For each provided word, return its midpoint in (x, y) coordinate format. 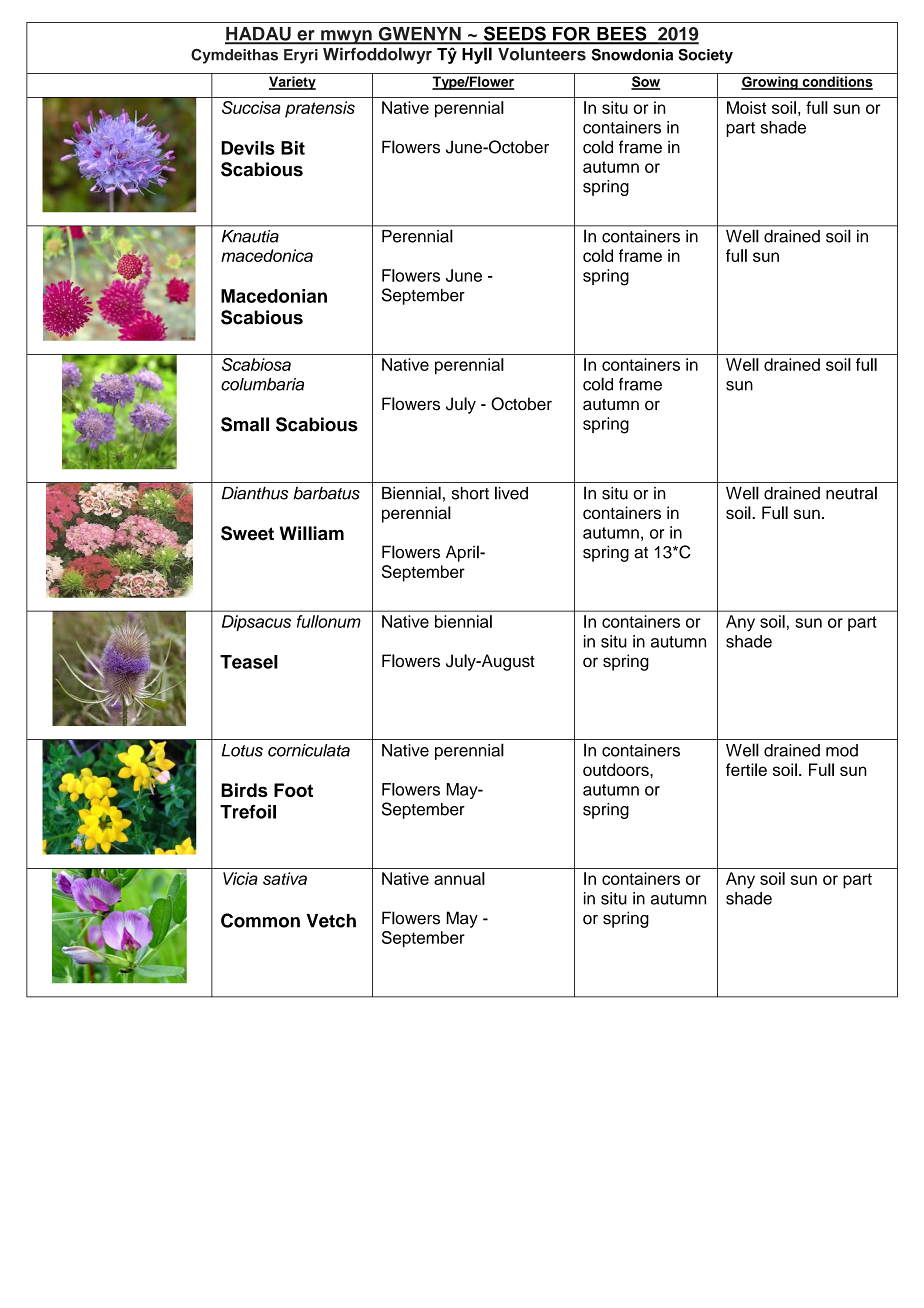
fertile (746, 769)
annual (459, 878)
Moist (746, 107)
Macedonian (274, 296)
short (470, 493)
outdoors (617, 769)
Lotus (242, 750)
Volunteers (542, 54)
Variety (292, 83)
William (312, 533)
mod (842, 750)
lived (511, 493)
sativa (285, 878)
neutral (851, 493)
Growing (770, 83)
